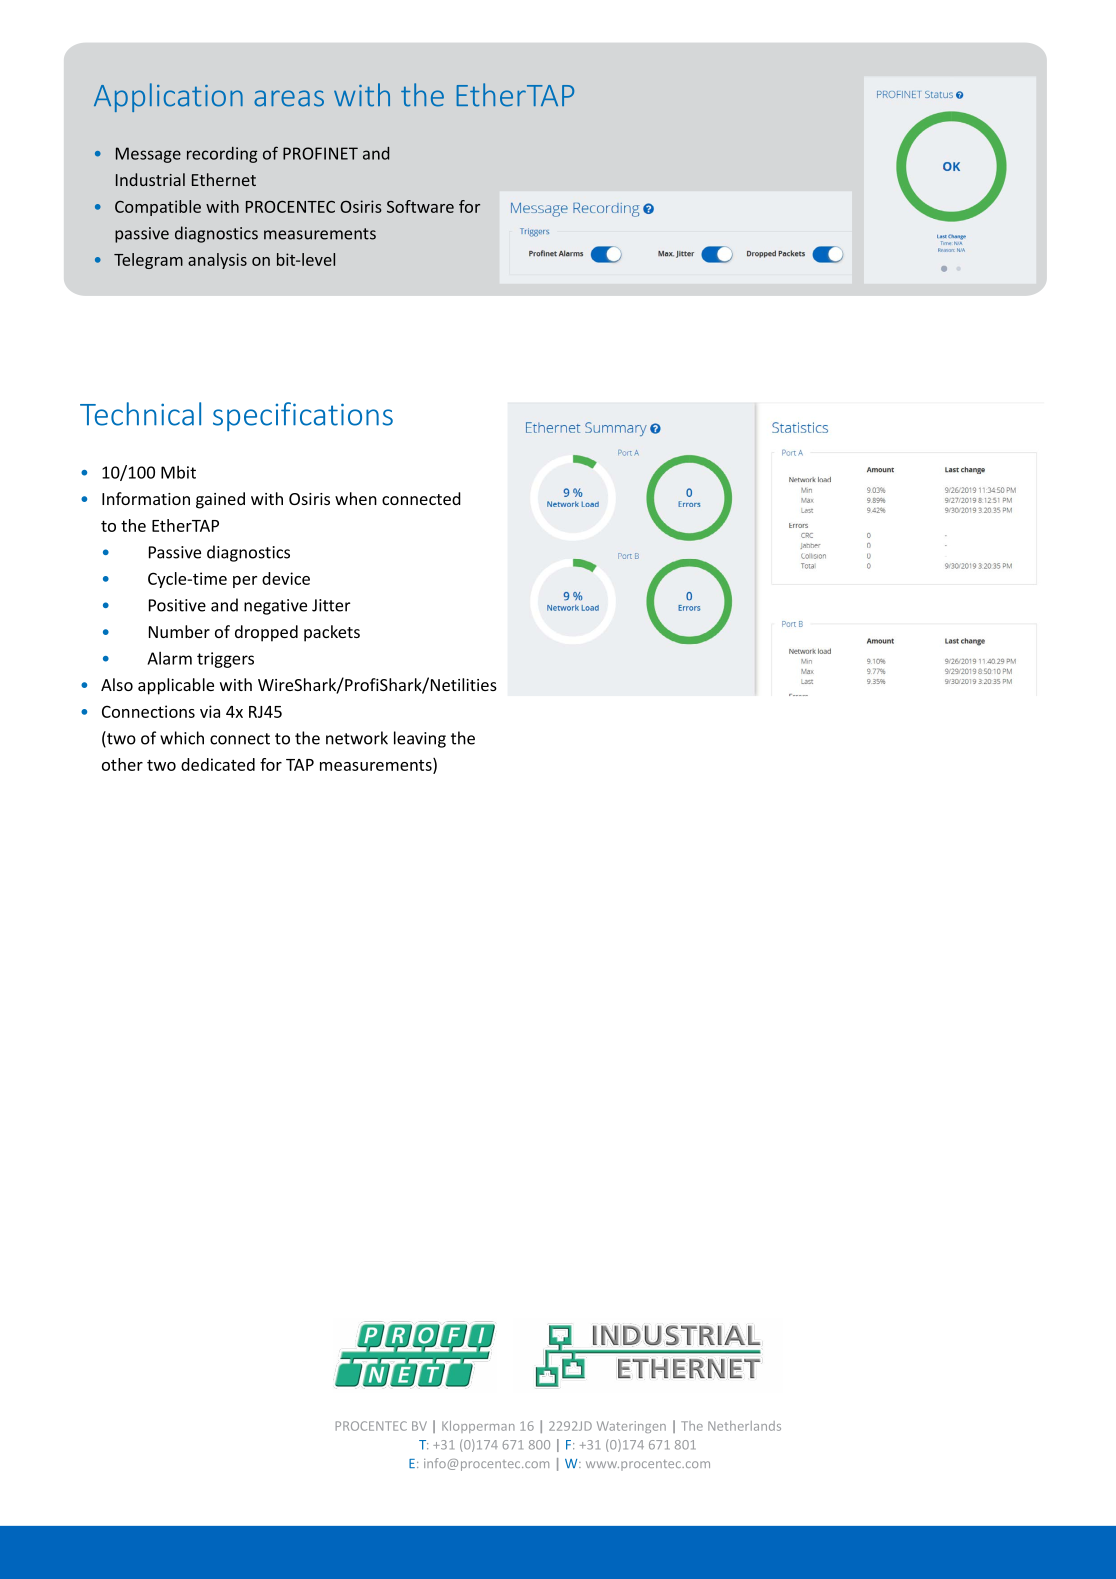 The height and width of the screenshot is (1579, 1116). What do you see at coordinates (356, 498) in the screenshot?
I see `when` at bounding box center [356, 498].
